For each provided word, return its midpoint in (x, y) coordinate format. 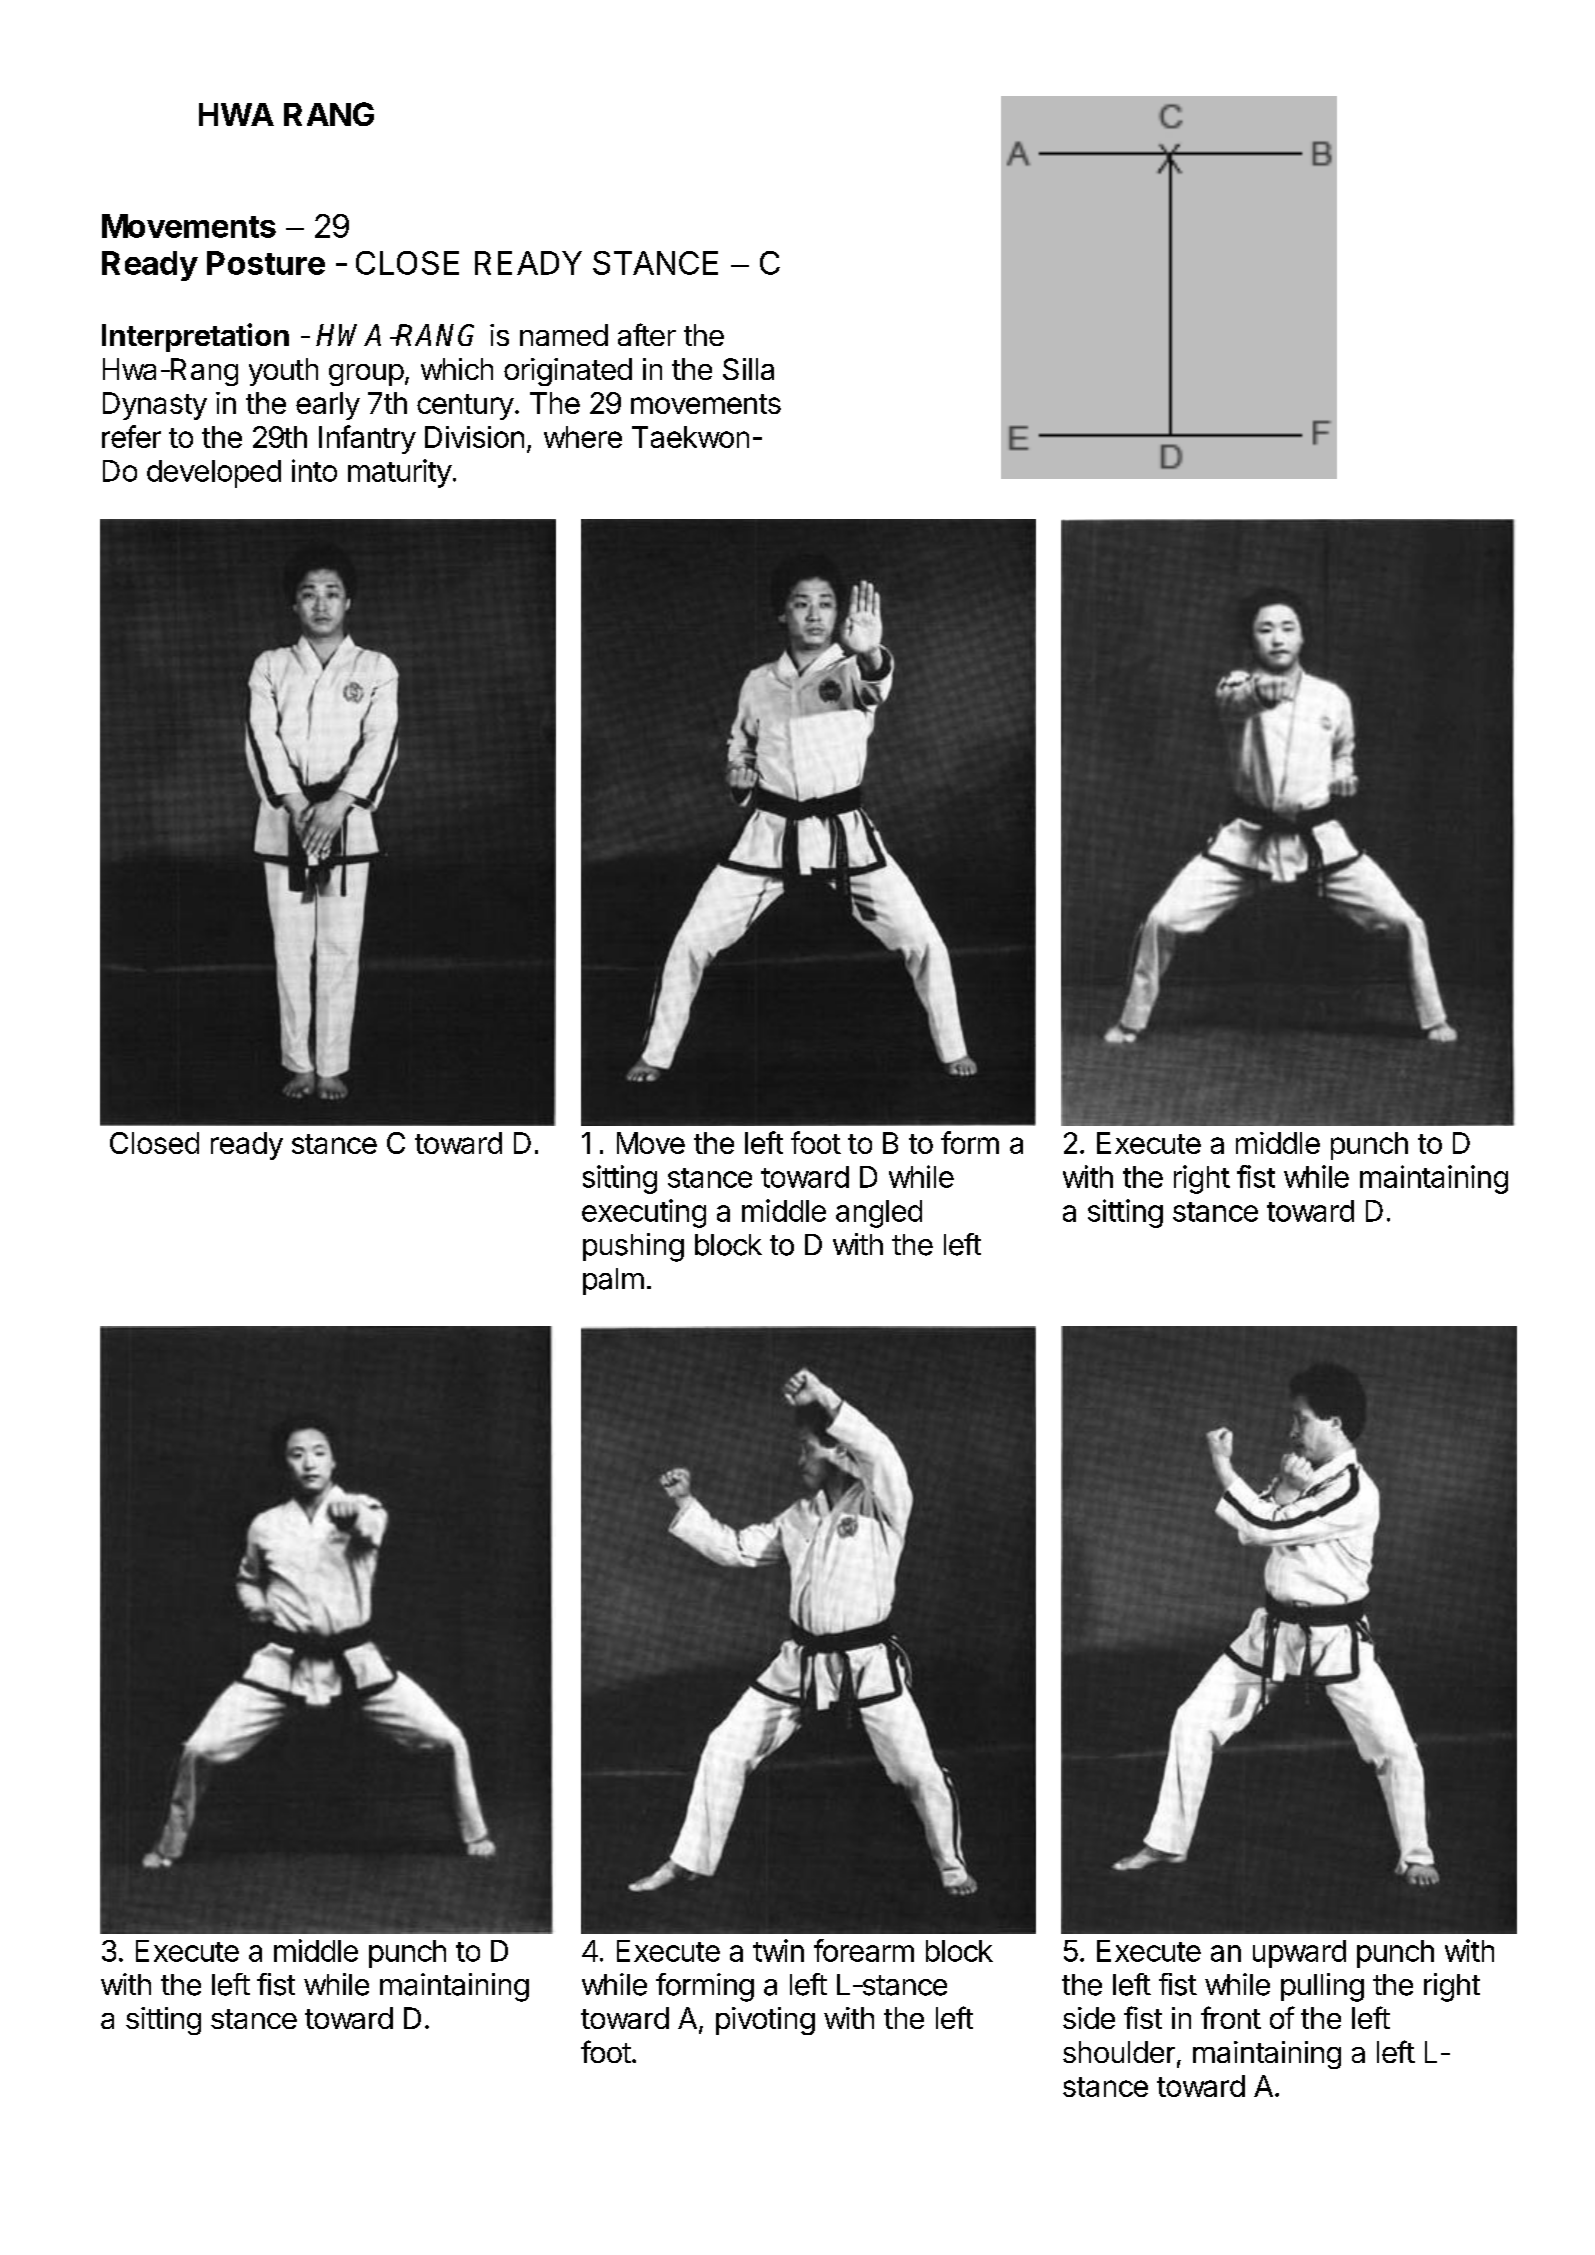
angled (879, 1214)
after (647, 334)
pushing (633, 1247)
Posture (266, 263)
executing (644, 1213)
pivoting (765, 2021)
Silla (748, 369)
